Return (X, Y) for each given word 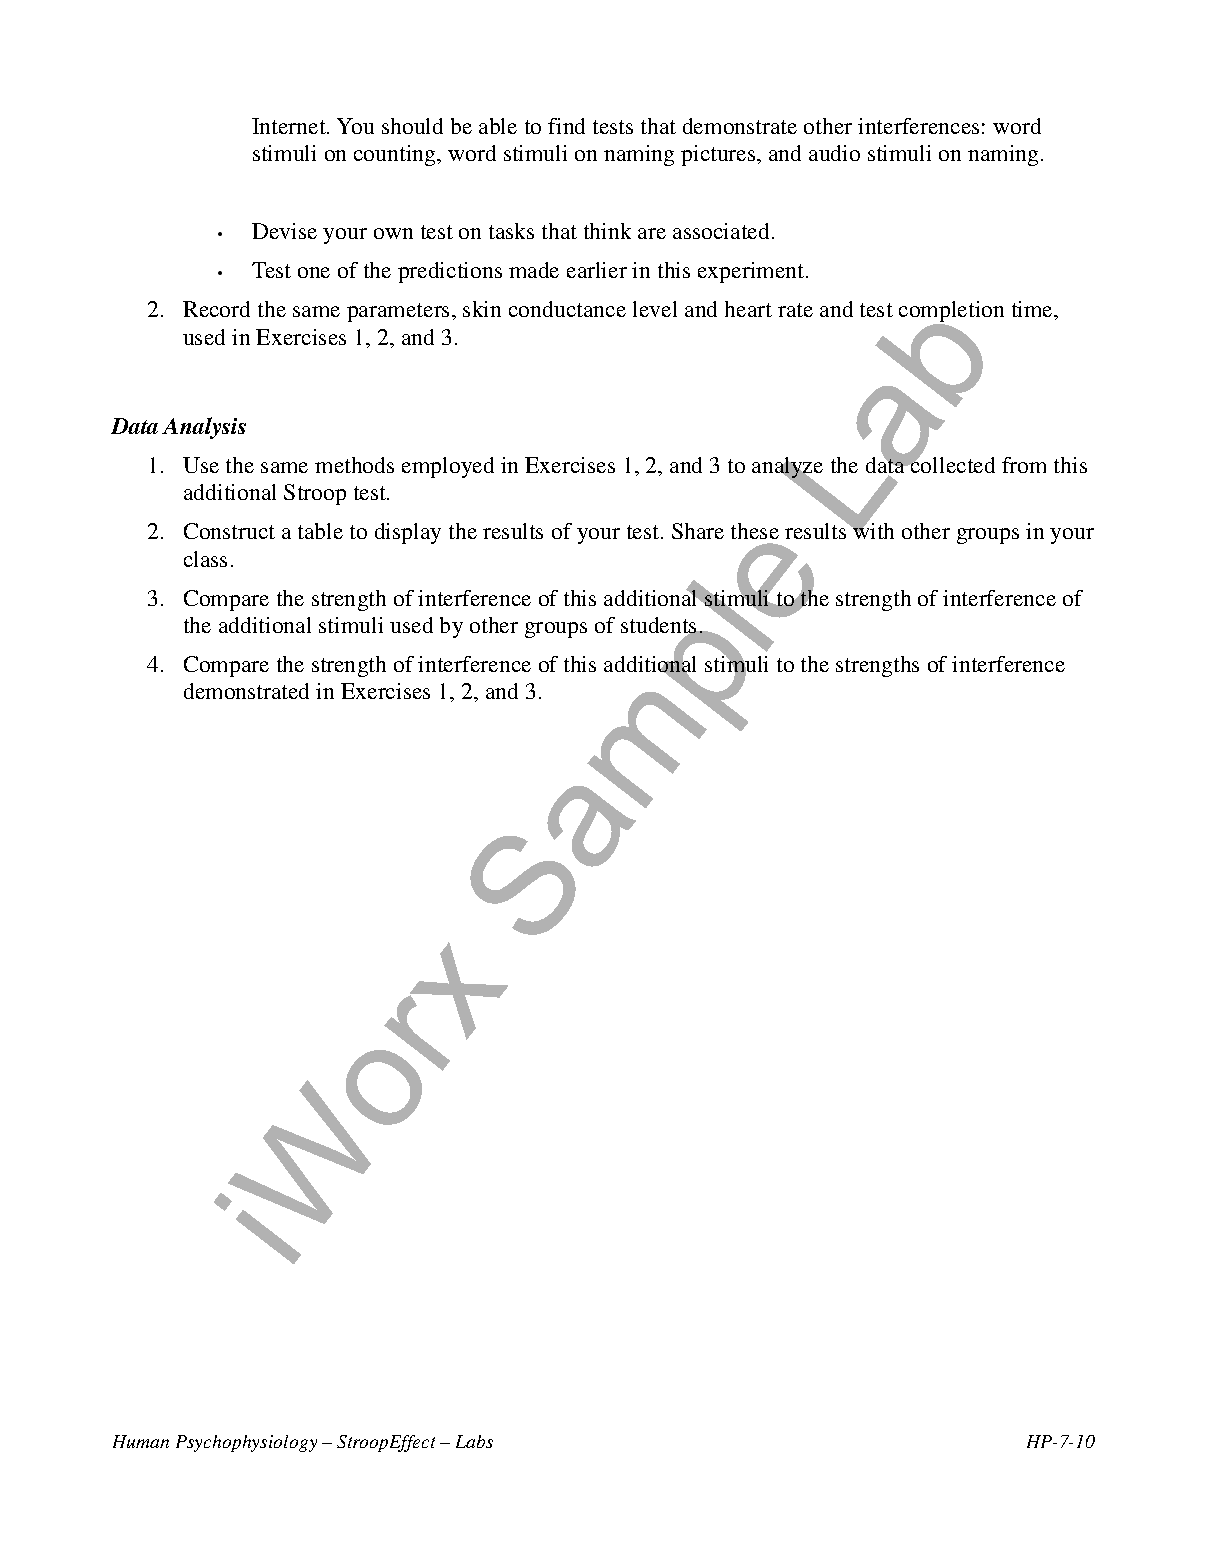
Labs (474, 1441)
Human (141, 1441)
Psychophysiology (246, 1443)
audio (834, 153)
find (566, 126)
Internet (290, 126)
